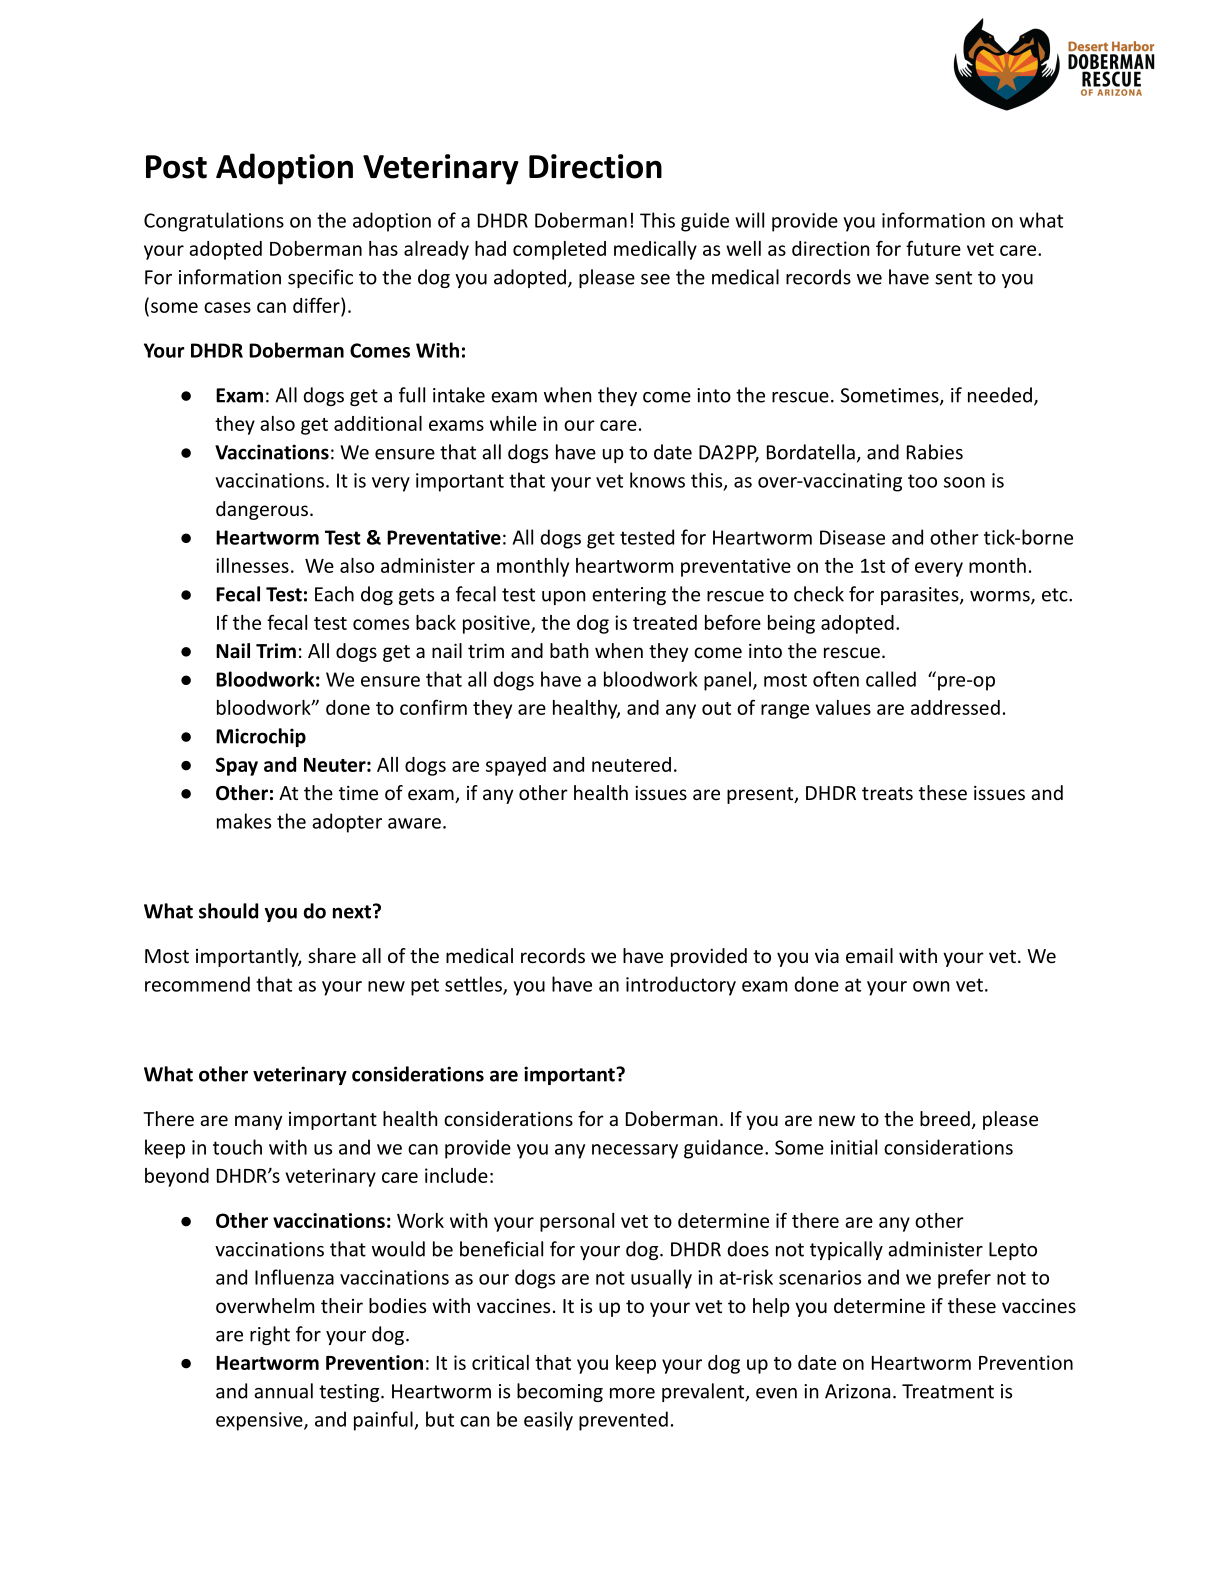 This page has height=1579, width=1220. I want to click on completed, so click(559, 250).
